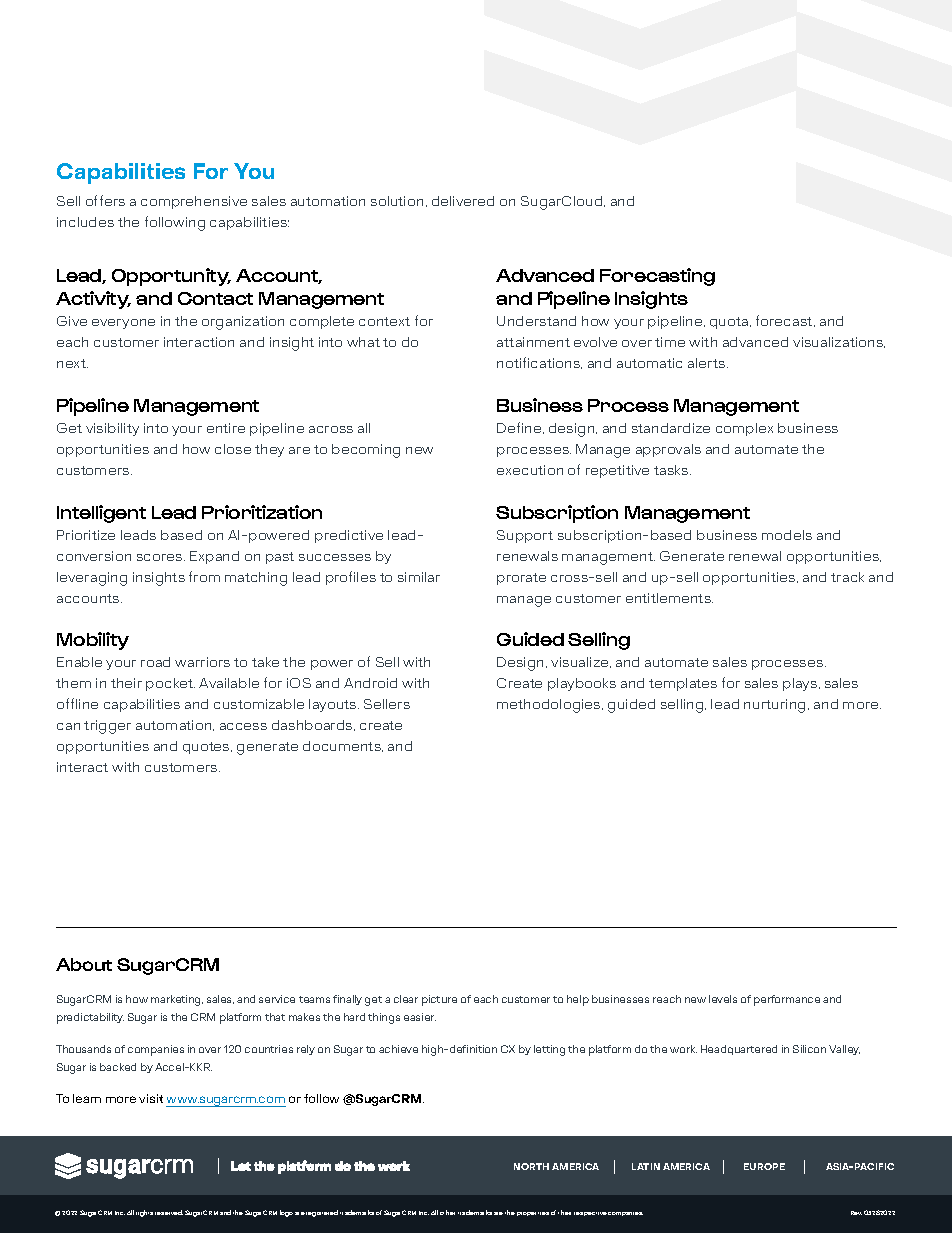 The width and height of the page is (952, 1233). What do you see at coordinates (530, 470) in the page?
I see `execution` at bounding box center [530, 470].
